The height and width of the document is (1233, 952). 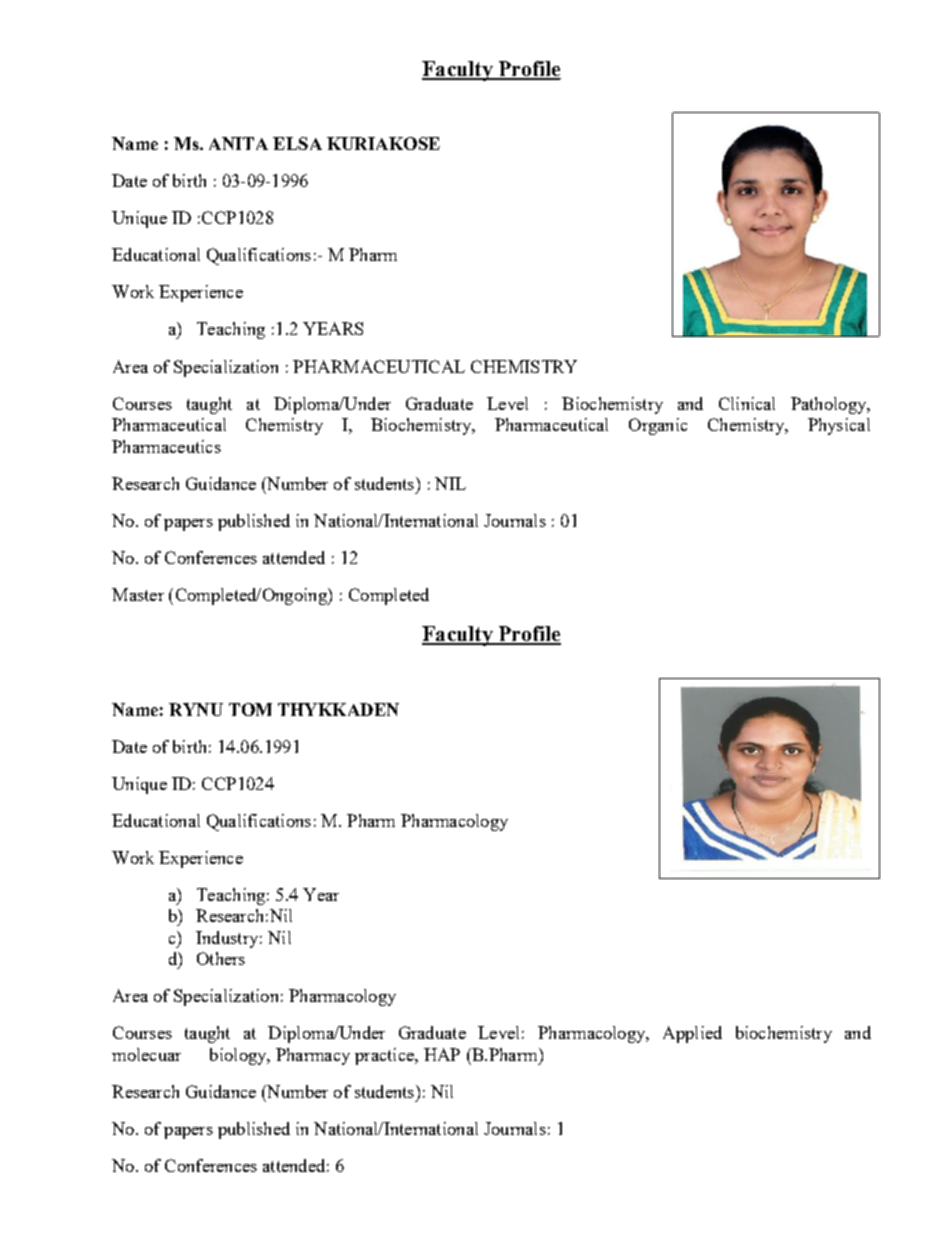 What do you see at coordinates (658, 426) in the document?
I see `Organic` at bounding box center [658, 426].
